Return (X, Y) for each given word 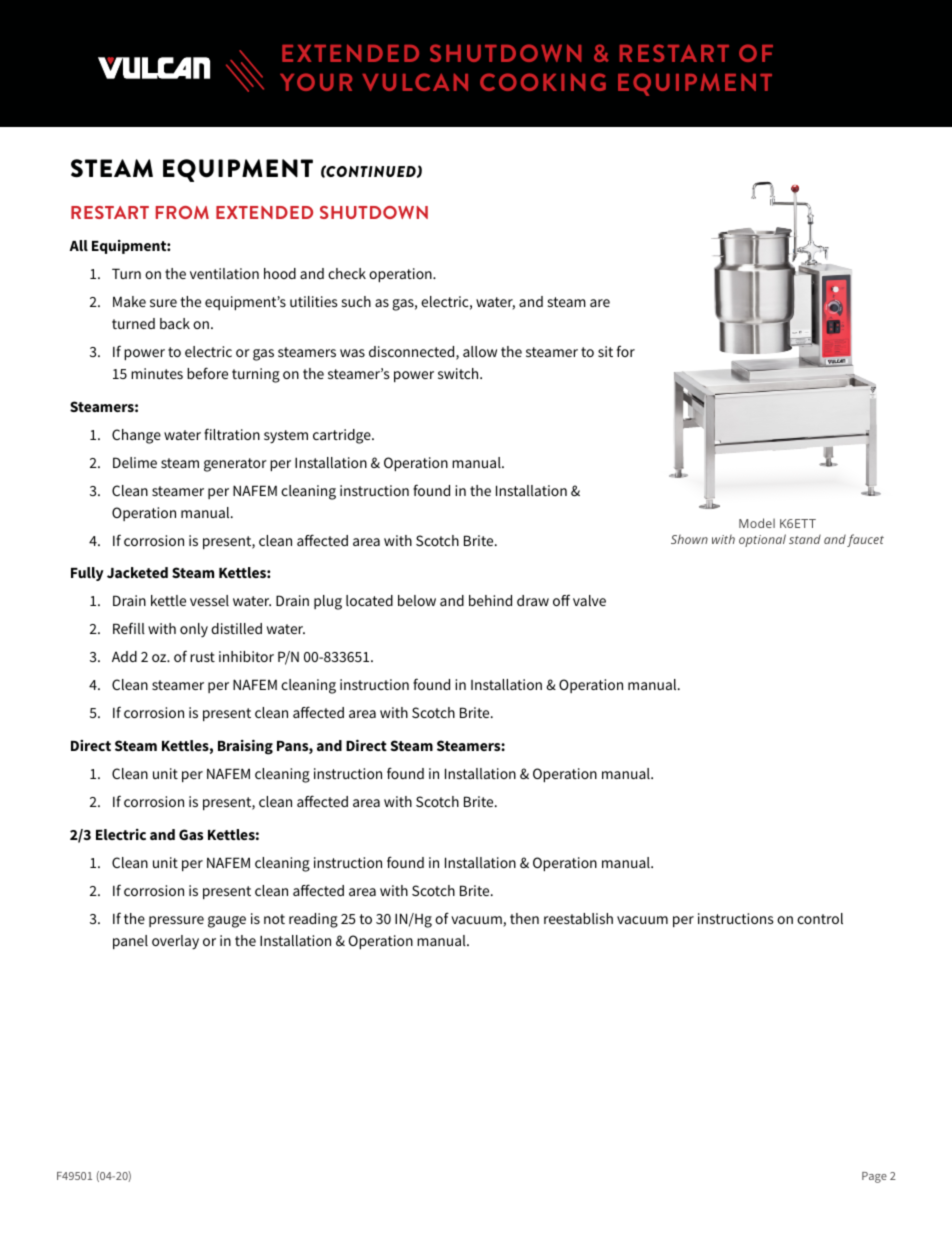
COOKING (543, 82)
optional (762, 540)
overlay (175, 942)
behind (490, 600)
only (194, 630)
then (524, 918)
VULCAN (415, 82)
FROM (182, 212)
